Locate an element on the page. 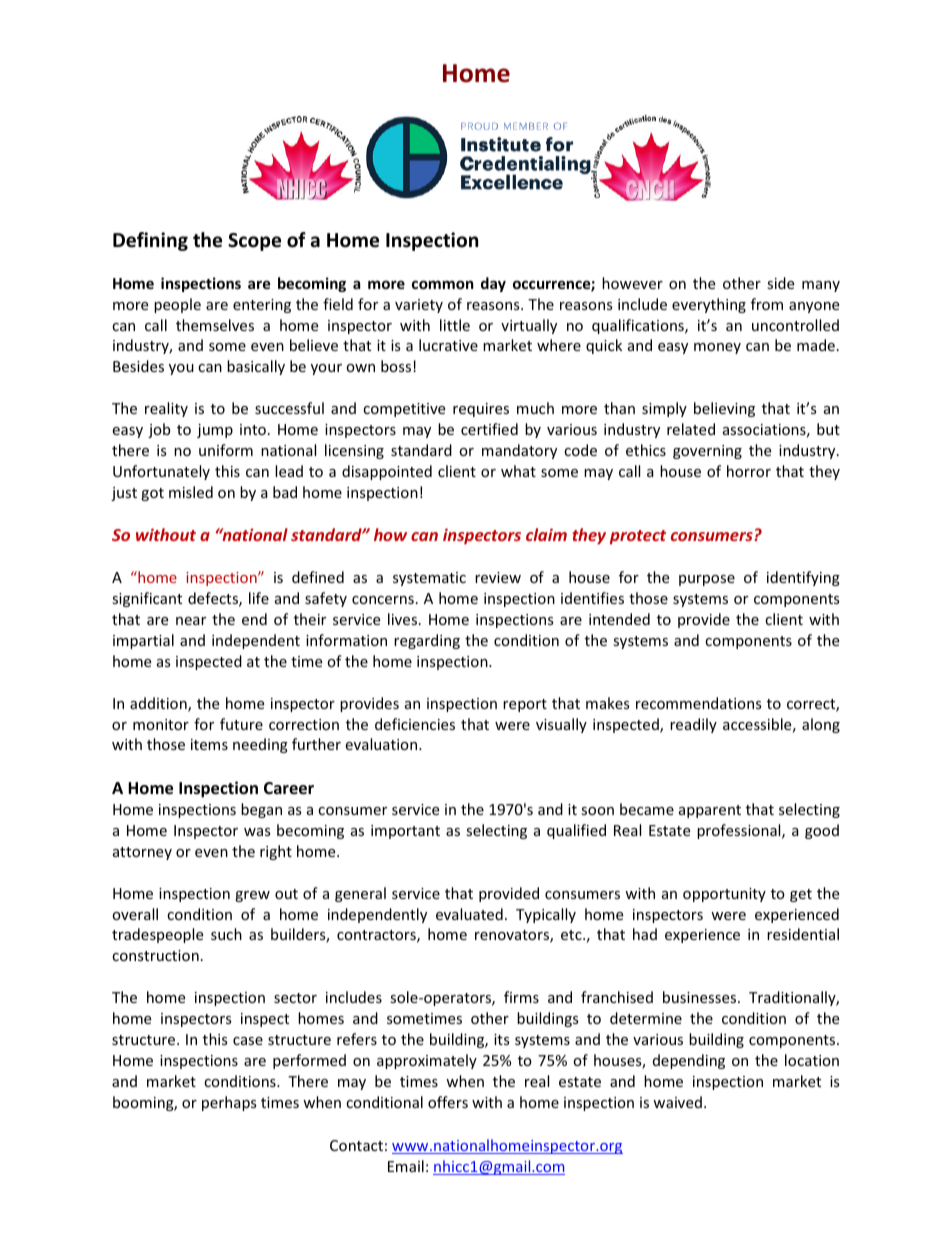 Image resolution: width=952 pixels, height=1233 pixels. Scope is located at coordinates (254, 242).
